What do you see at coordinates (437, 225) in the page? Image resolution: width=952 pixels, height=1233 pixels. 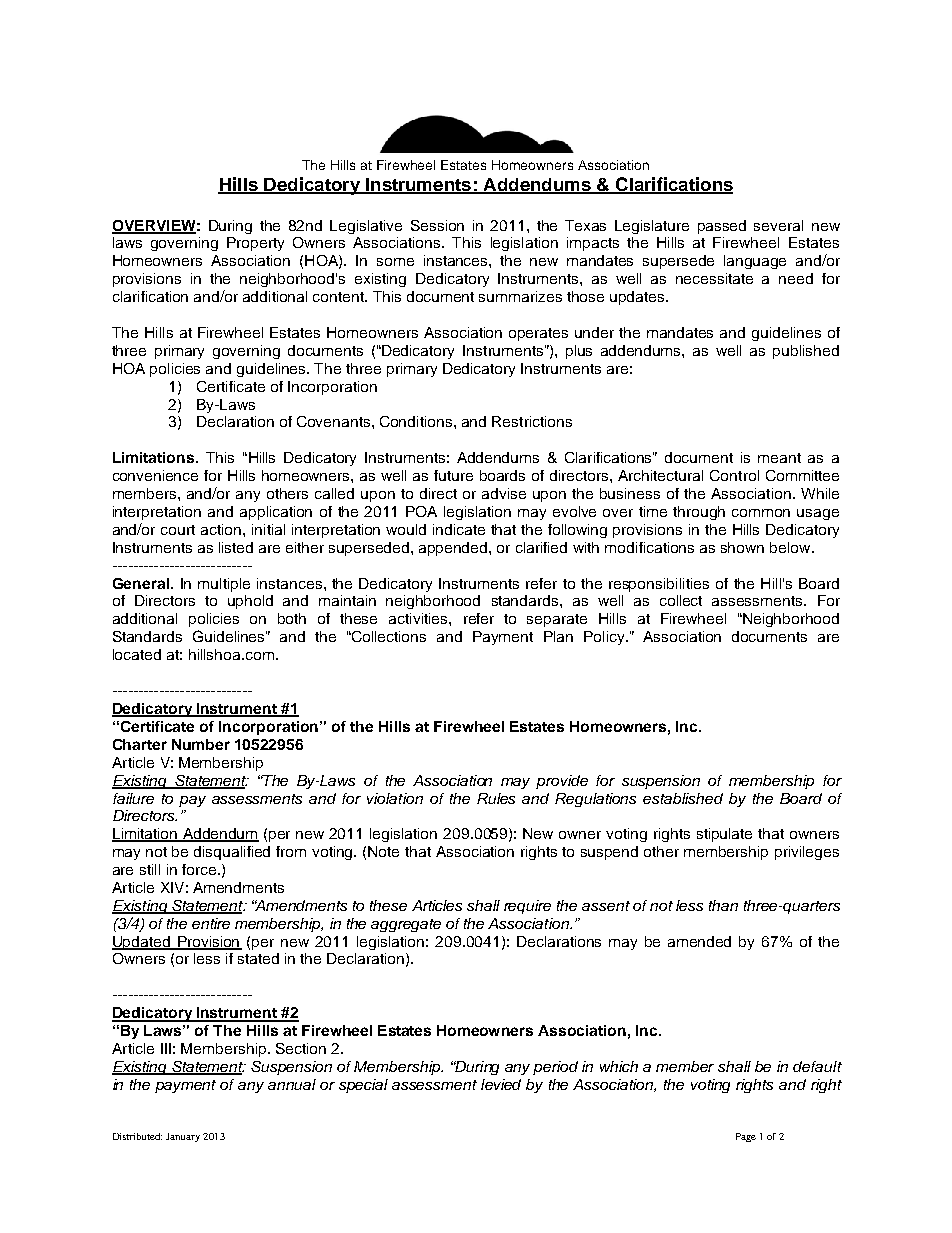 I see `Session` at bounding box center [437, 225].
